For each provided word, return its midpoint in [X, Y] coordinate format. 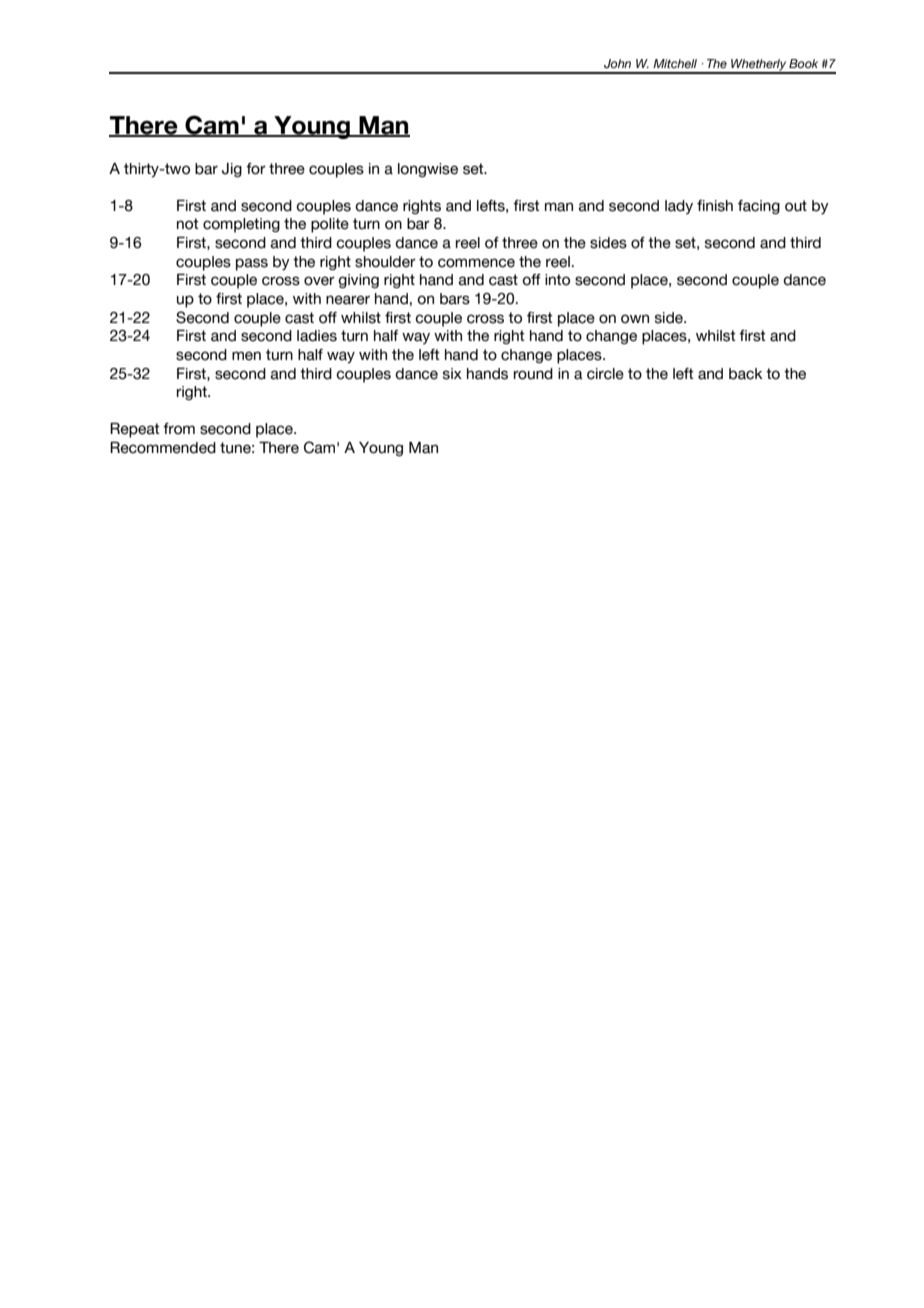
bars [455, 299]
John [617, 63]
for [256, 169]
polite [330, 225]
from [179, 429]
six [452, 374]
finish [715, 206]
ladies [317, 336]
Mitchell [675, 63]
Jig [232, 170]
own [635, 319]
